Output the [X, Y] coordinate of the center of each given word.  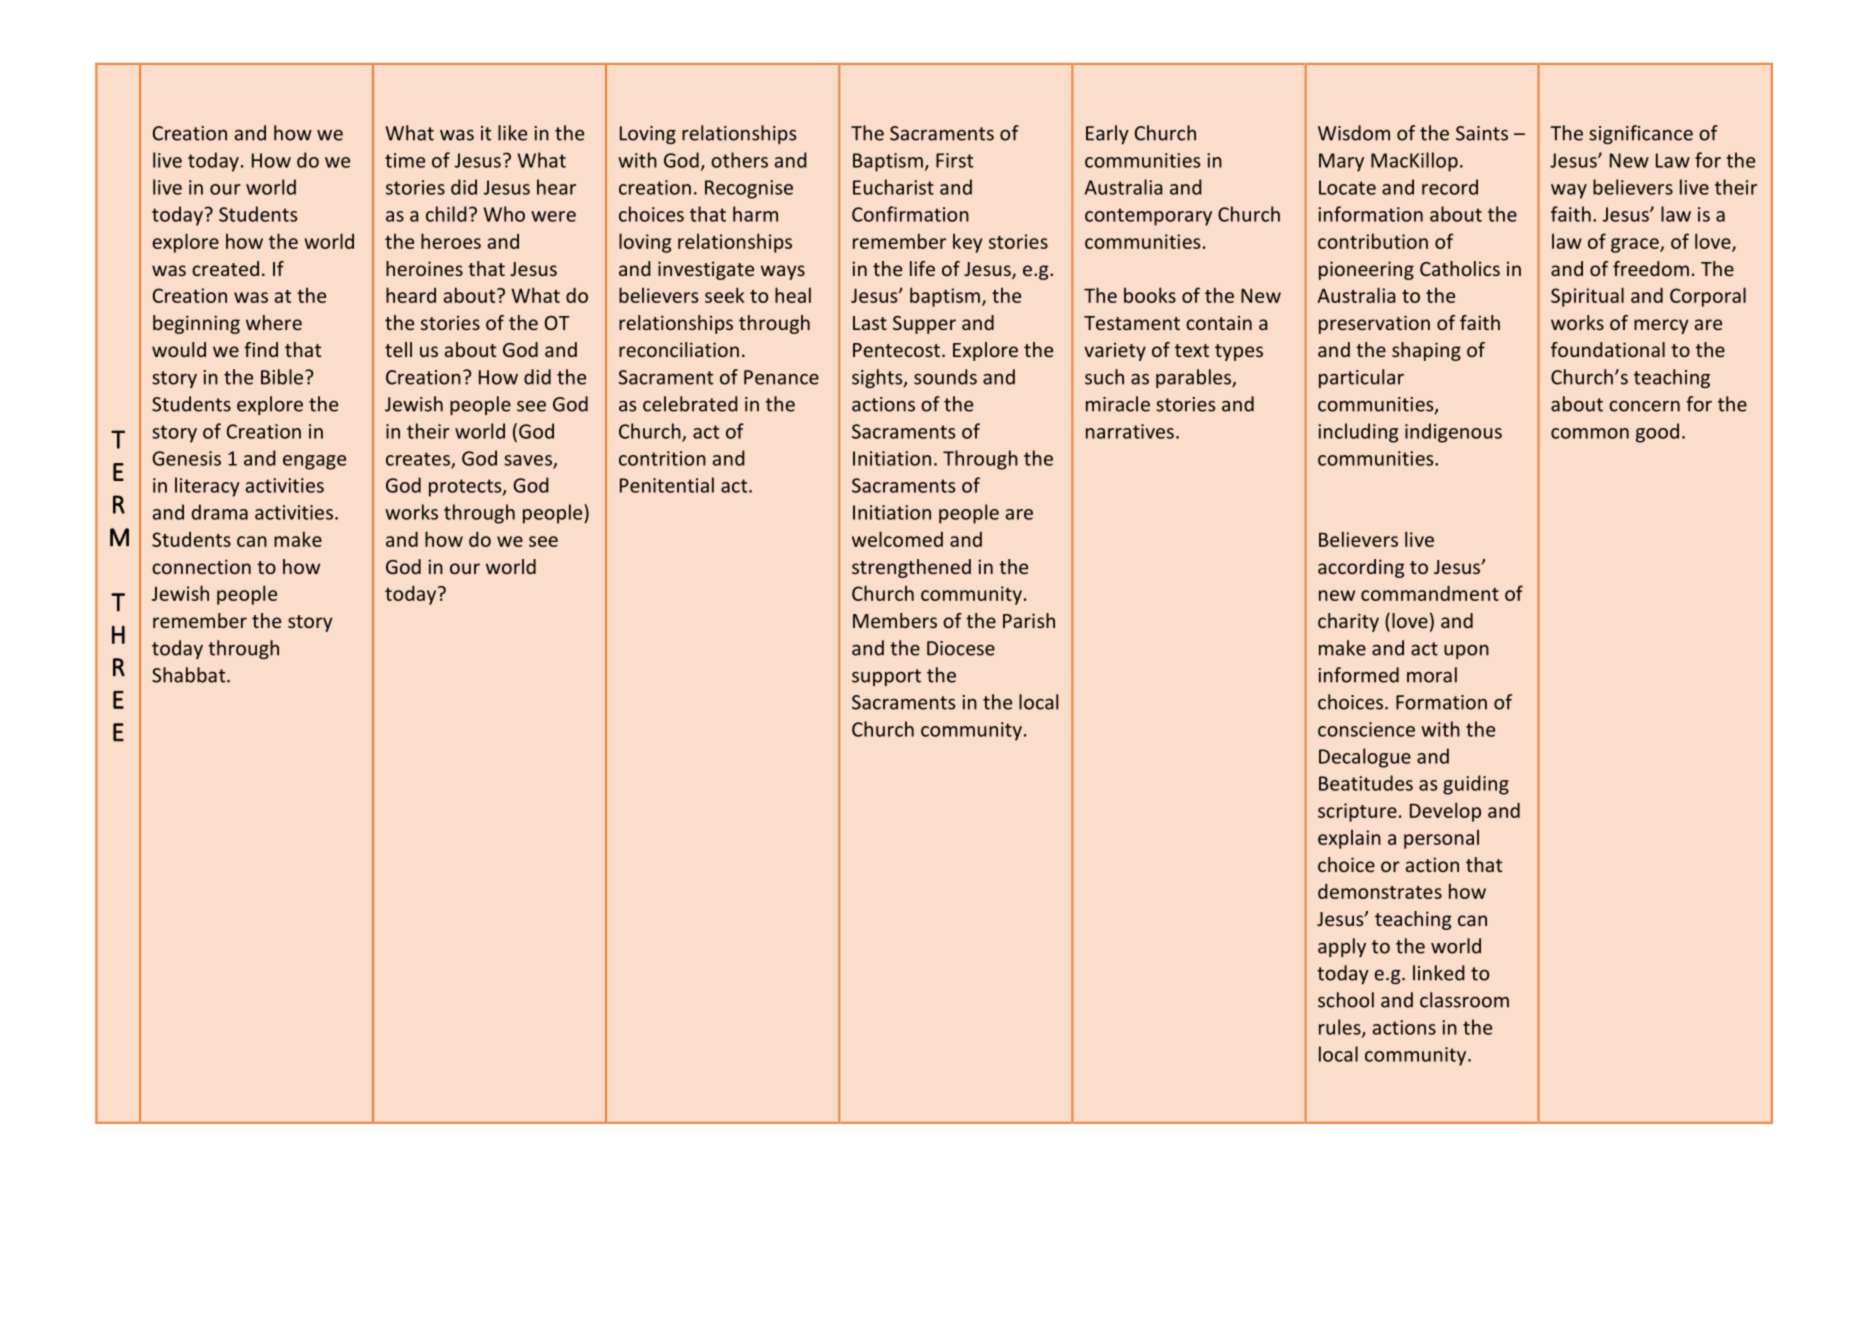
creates [419, 460]
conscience [1366, 729]
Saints [1482, 133]
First [954, 160]
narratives [1130, 431]
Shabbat [190, 675]
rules [1341, 1028]
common [1590, 433]
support [886, 677]
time [405, 160]
